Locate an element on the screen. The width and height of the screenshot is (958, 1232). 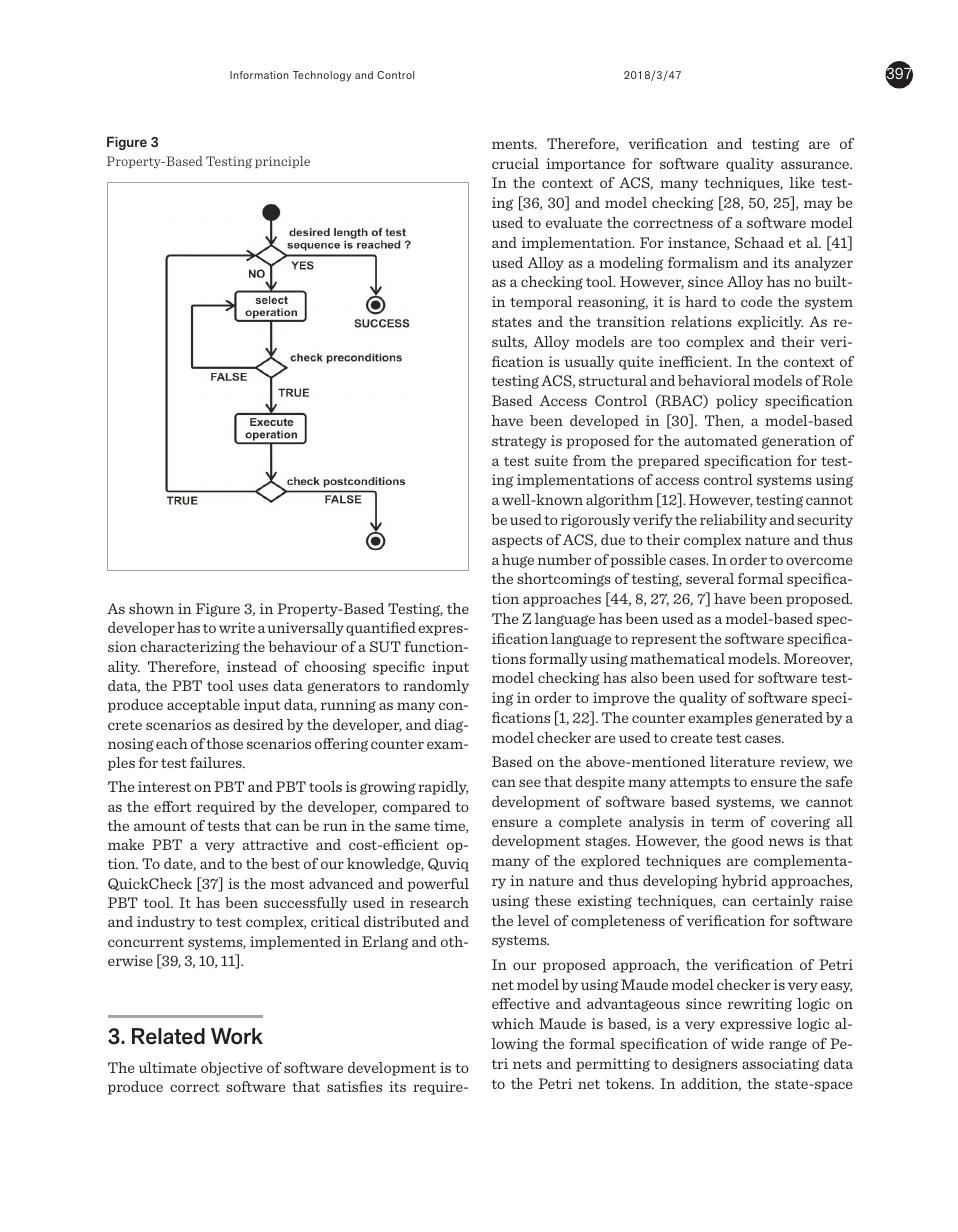
advantageous is located at coordinates (633, 1005).
